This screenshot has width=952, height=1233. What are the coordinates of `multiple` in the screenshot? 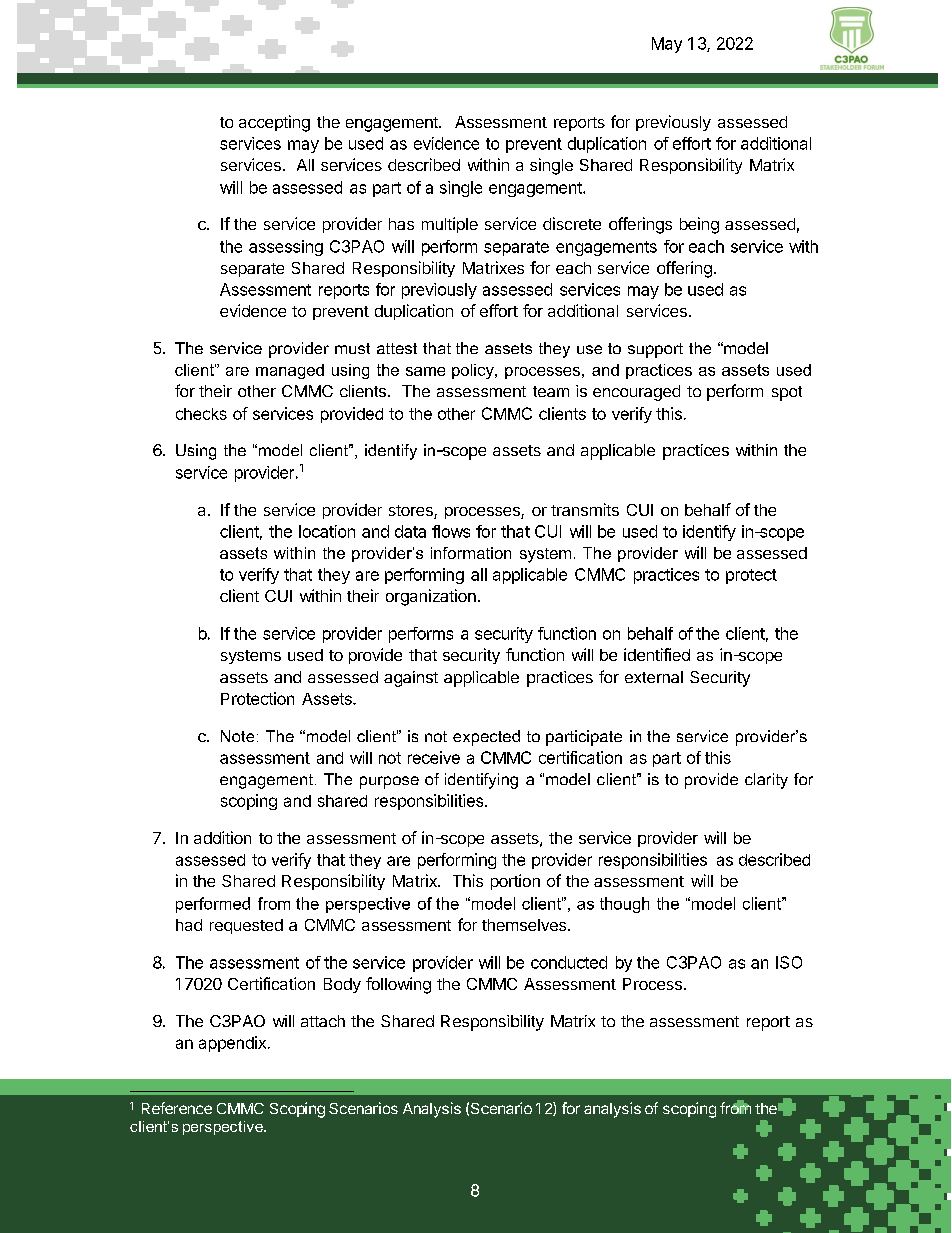 It's located at (450, 225).
